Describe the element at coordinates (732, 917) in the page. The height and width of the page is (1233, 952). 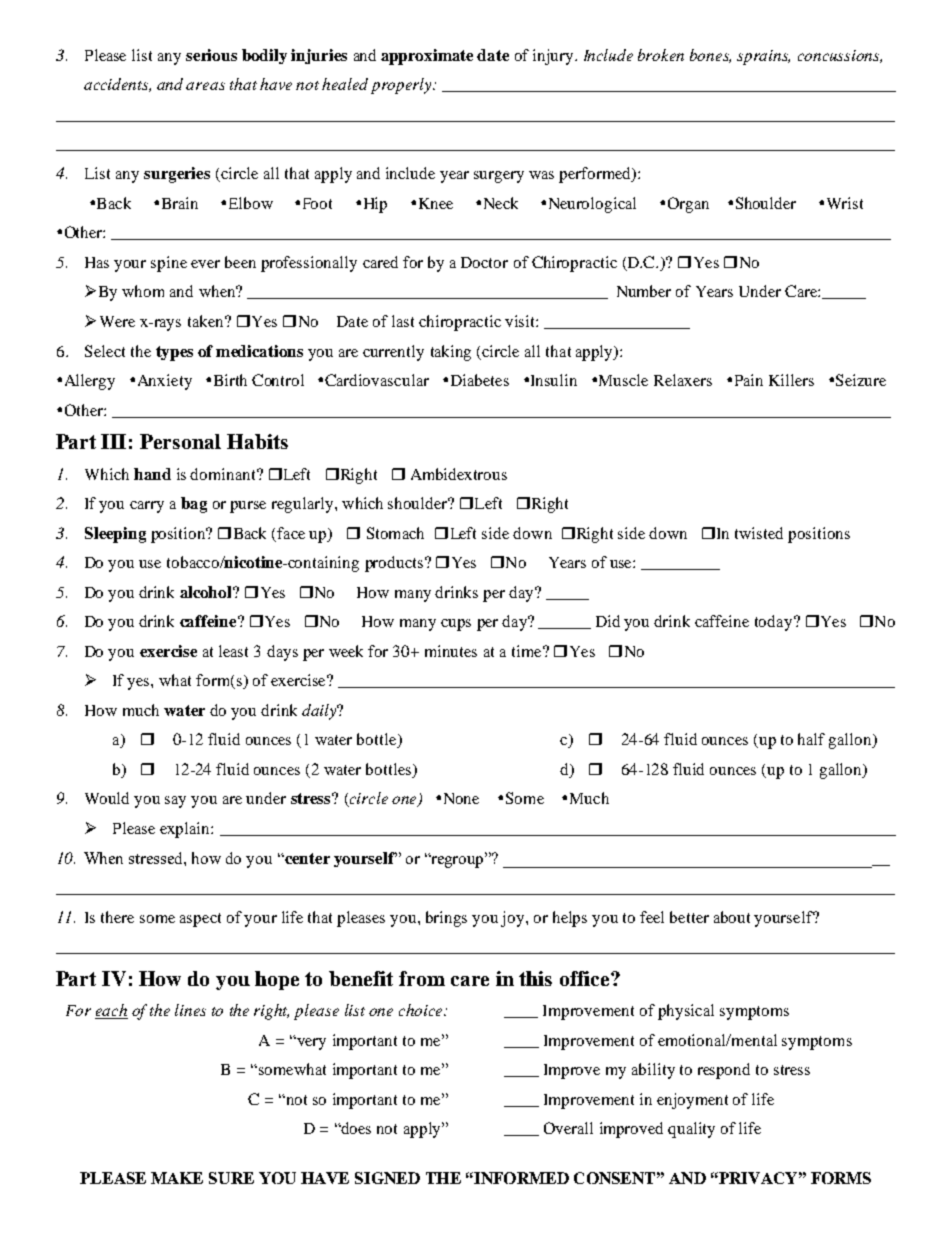
I see `about` at that location.
